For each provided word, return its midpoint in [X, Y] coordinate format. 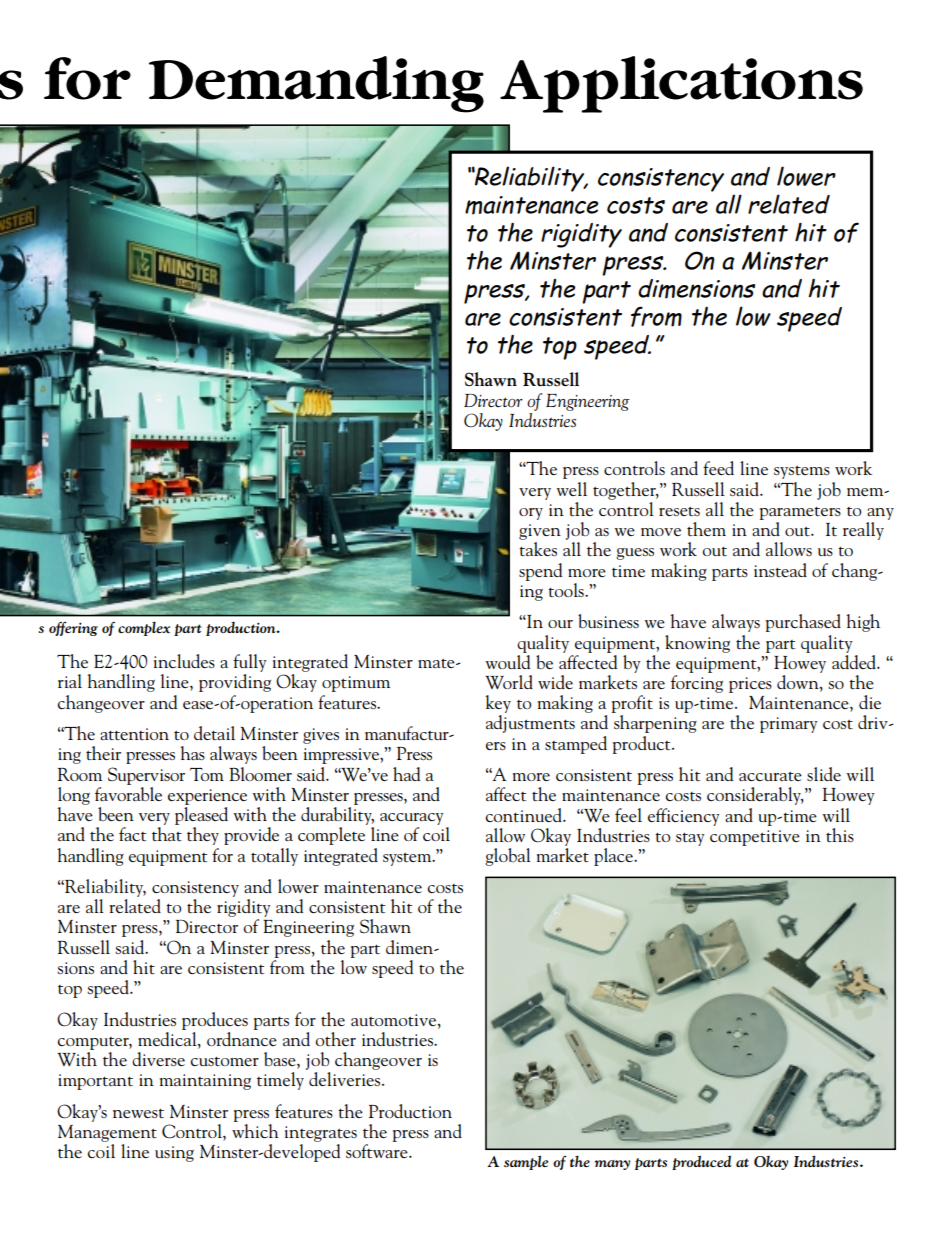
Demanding [316, 84]
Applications [681, 84]
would [507, 660]
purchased [803, 623]
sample [526, 1162]
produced [702, 1162]
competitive [755, 838]
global [508, 857]
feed [718, 468]
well [571, 489]
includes [184, 661]
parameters [800, 513]
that [167, 834]
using [174, 1154]
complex [144, 628]
